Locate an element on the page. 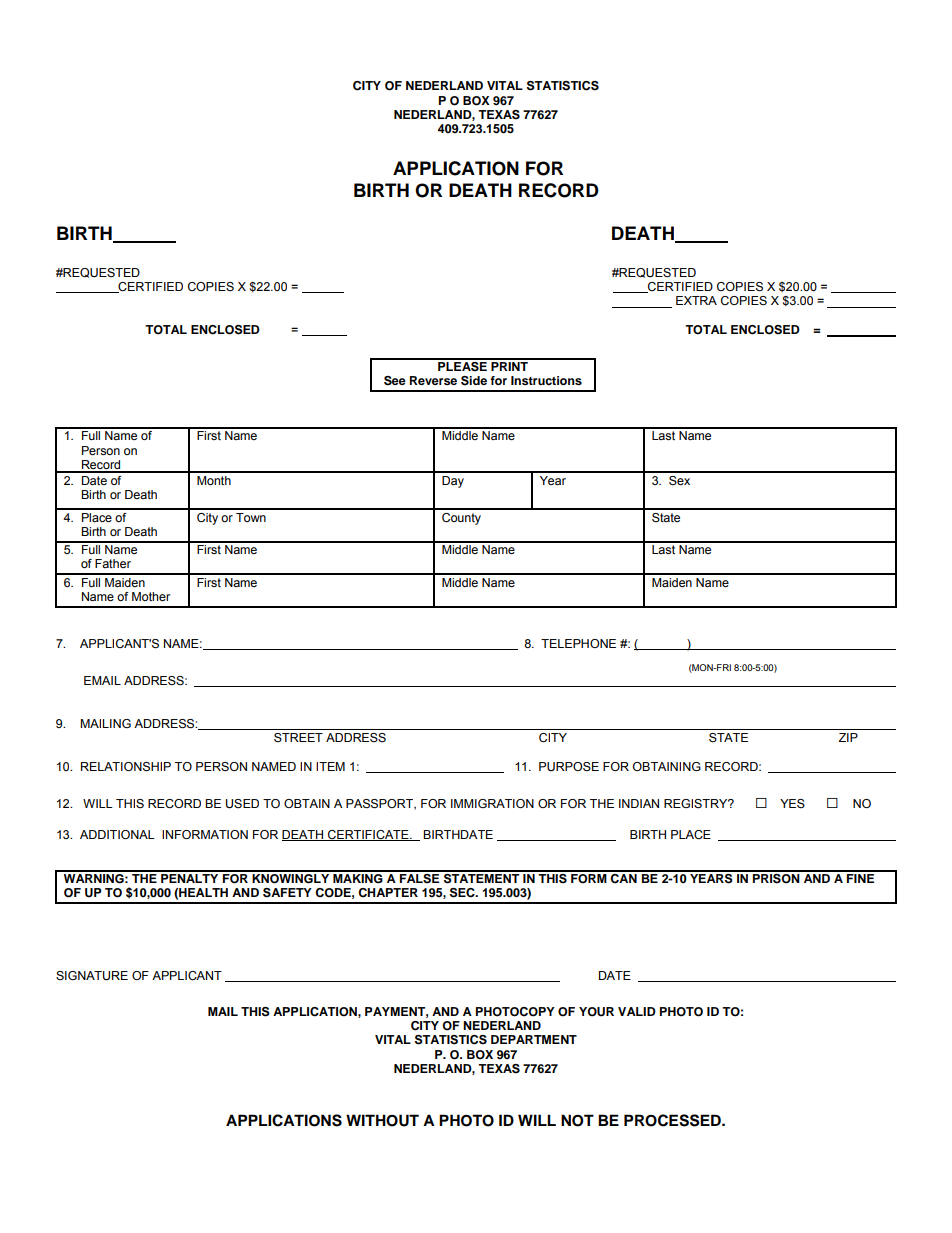 The width and height of the document is (952, 1233). PRISON is located at coordinates (776, 877).
